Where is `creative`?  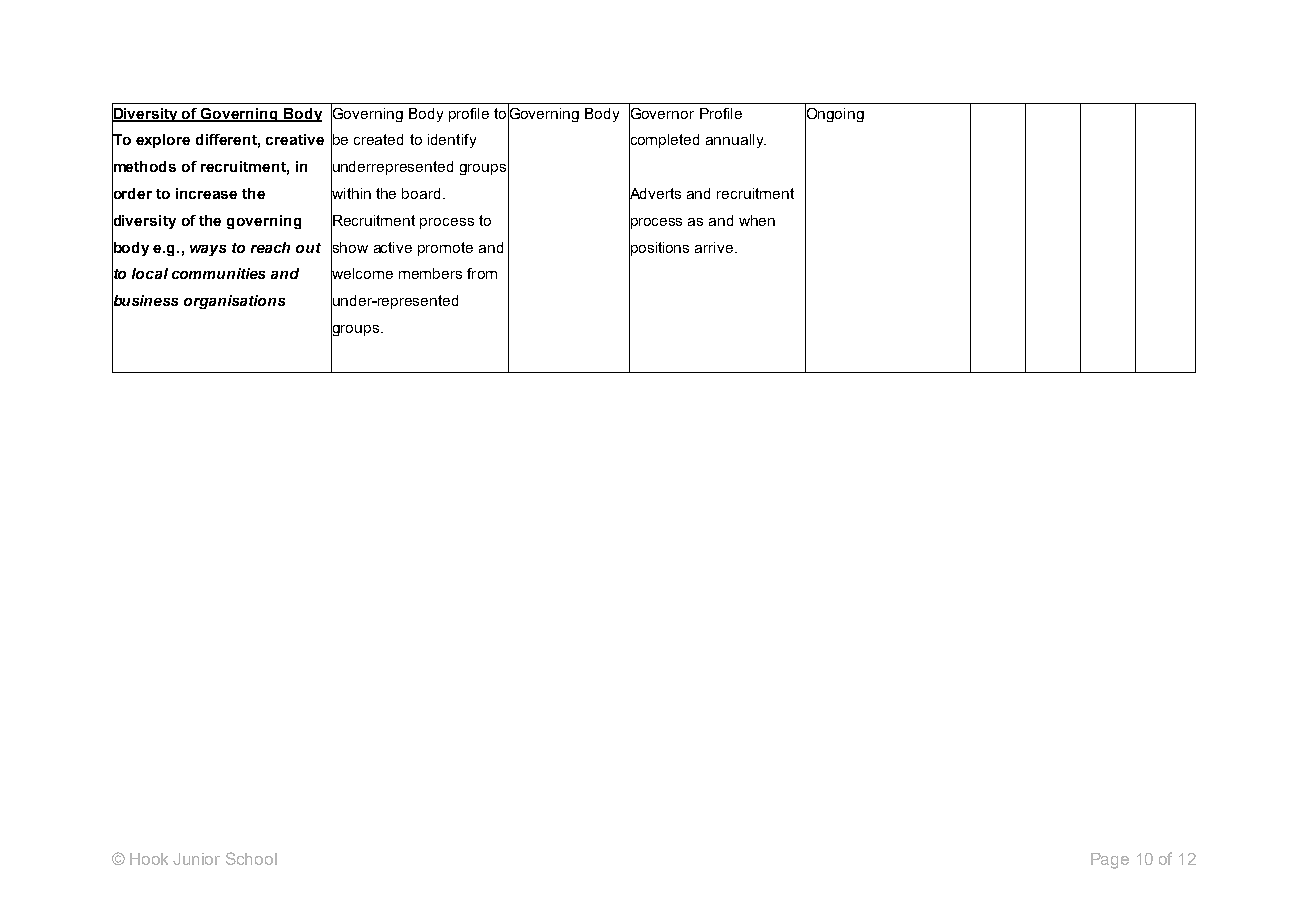
creative is located at coordinates (295, 139).
